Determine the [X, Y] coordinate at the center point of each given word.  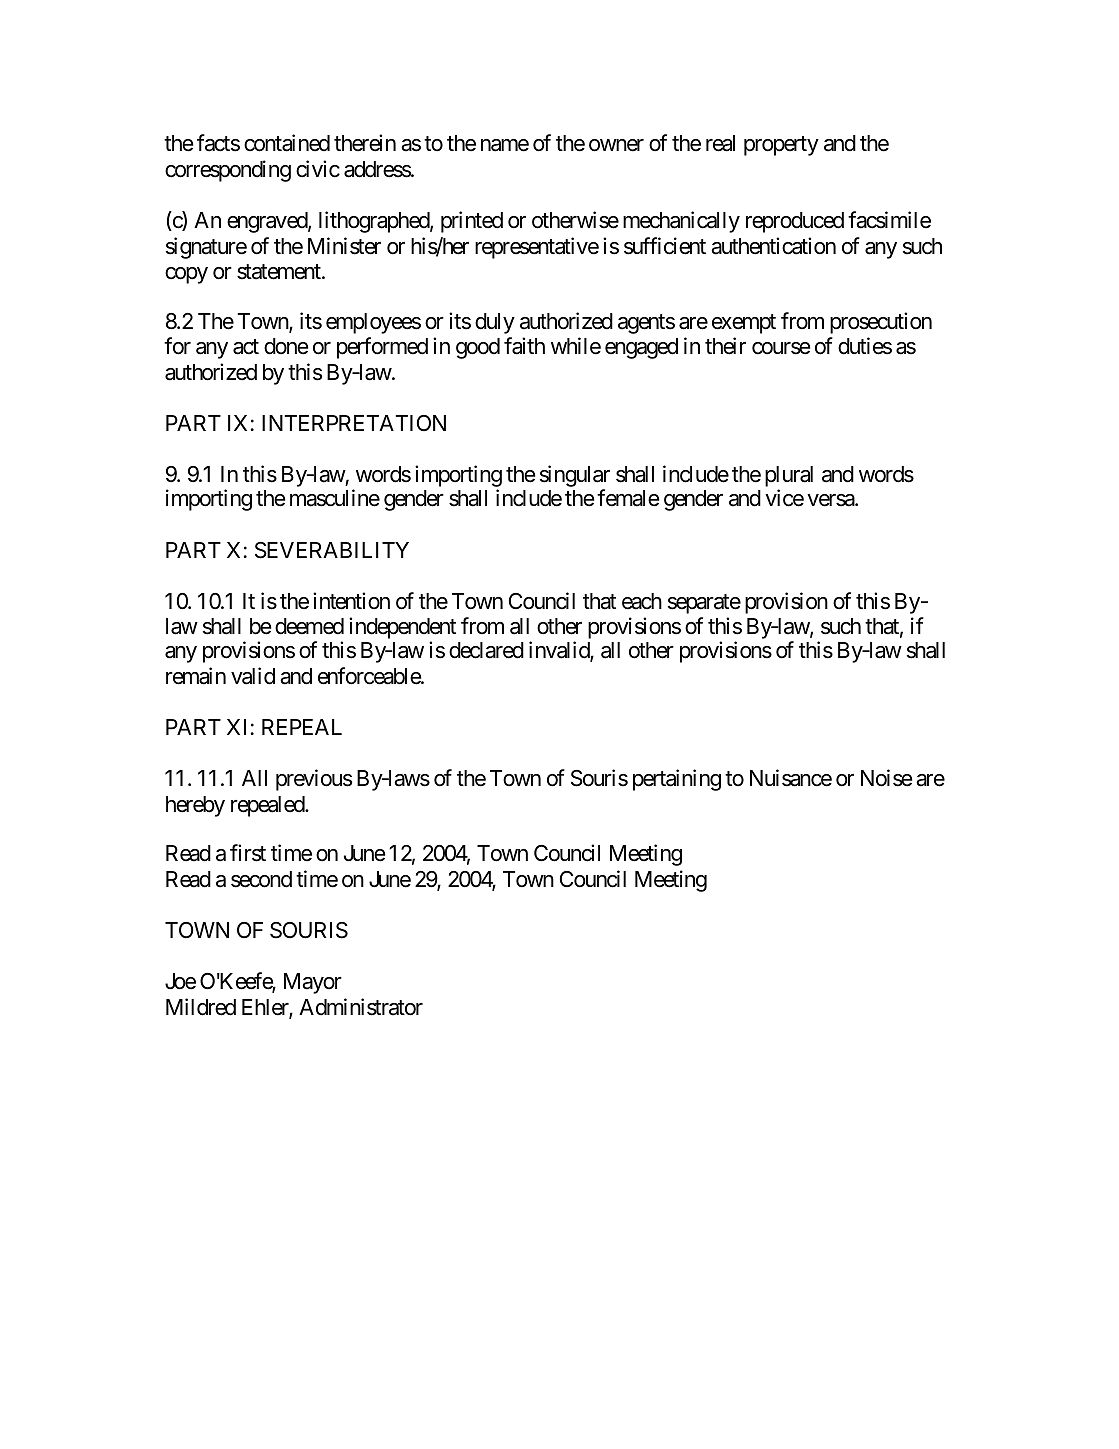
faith [524, 346]
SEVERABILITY [332, 550]
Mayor [313, 983]
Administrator [361, 1007]
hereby [195, 806]
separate [704, 604]
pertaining [677, 780]
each [642, 601]
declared [486, 650]
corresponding [228, 171]
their [725, 346]
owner [616, 145]
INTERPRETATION [354, 423]
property [781, 146]
